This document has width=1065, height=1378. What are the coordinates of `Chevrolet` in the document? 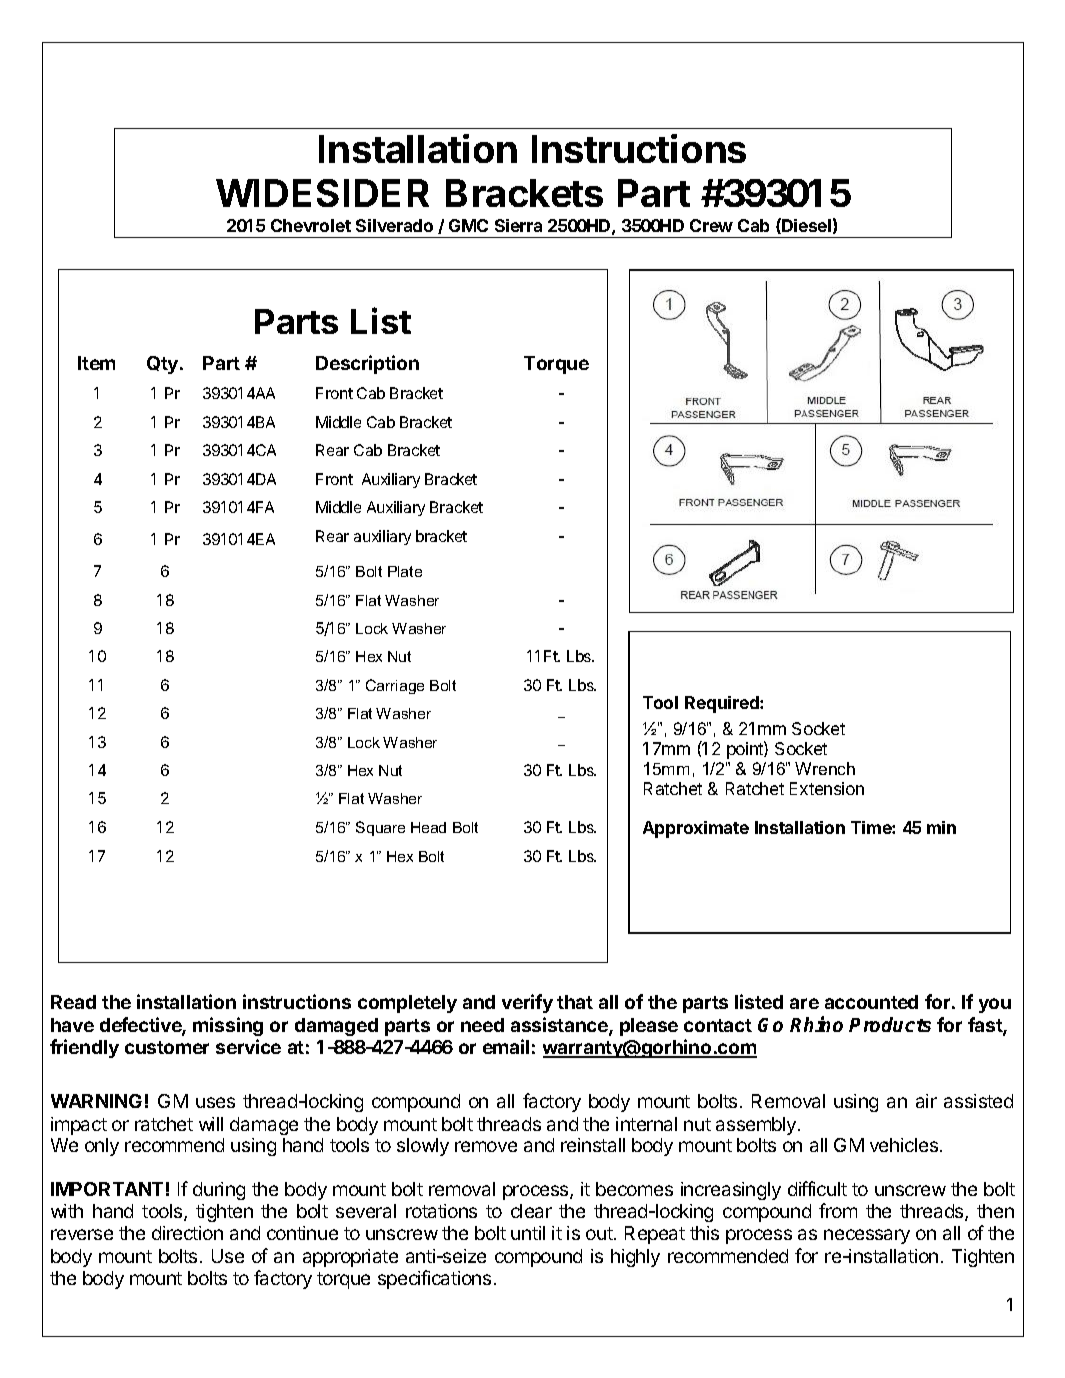 It's located at (311, 225).
